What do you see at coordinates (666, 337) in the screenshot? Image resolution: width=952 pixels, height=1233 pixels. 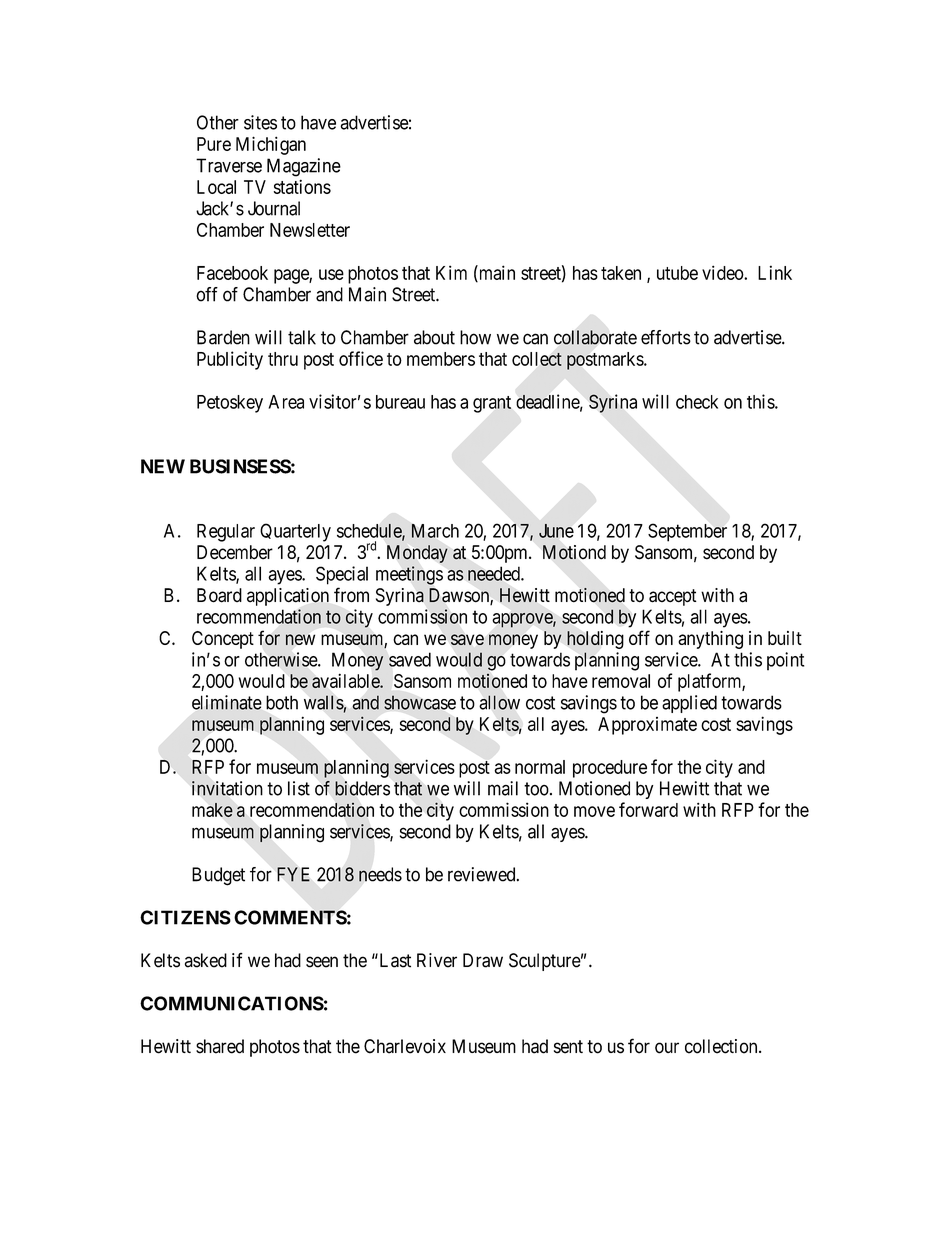 I see `efforts` at bounding box center [666, 337].
